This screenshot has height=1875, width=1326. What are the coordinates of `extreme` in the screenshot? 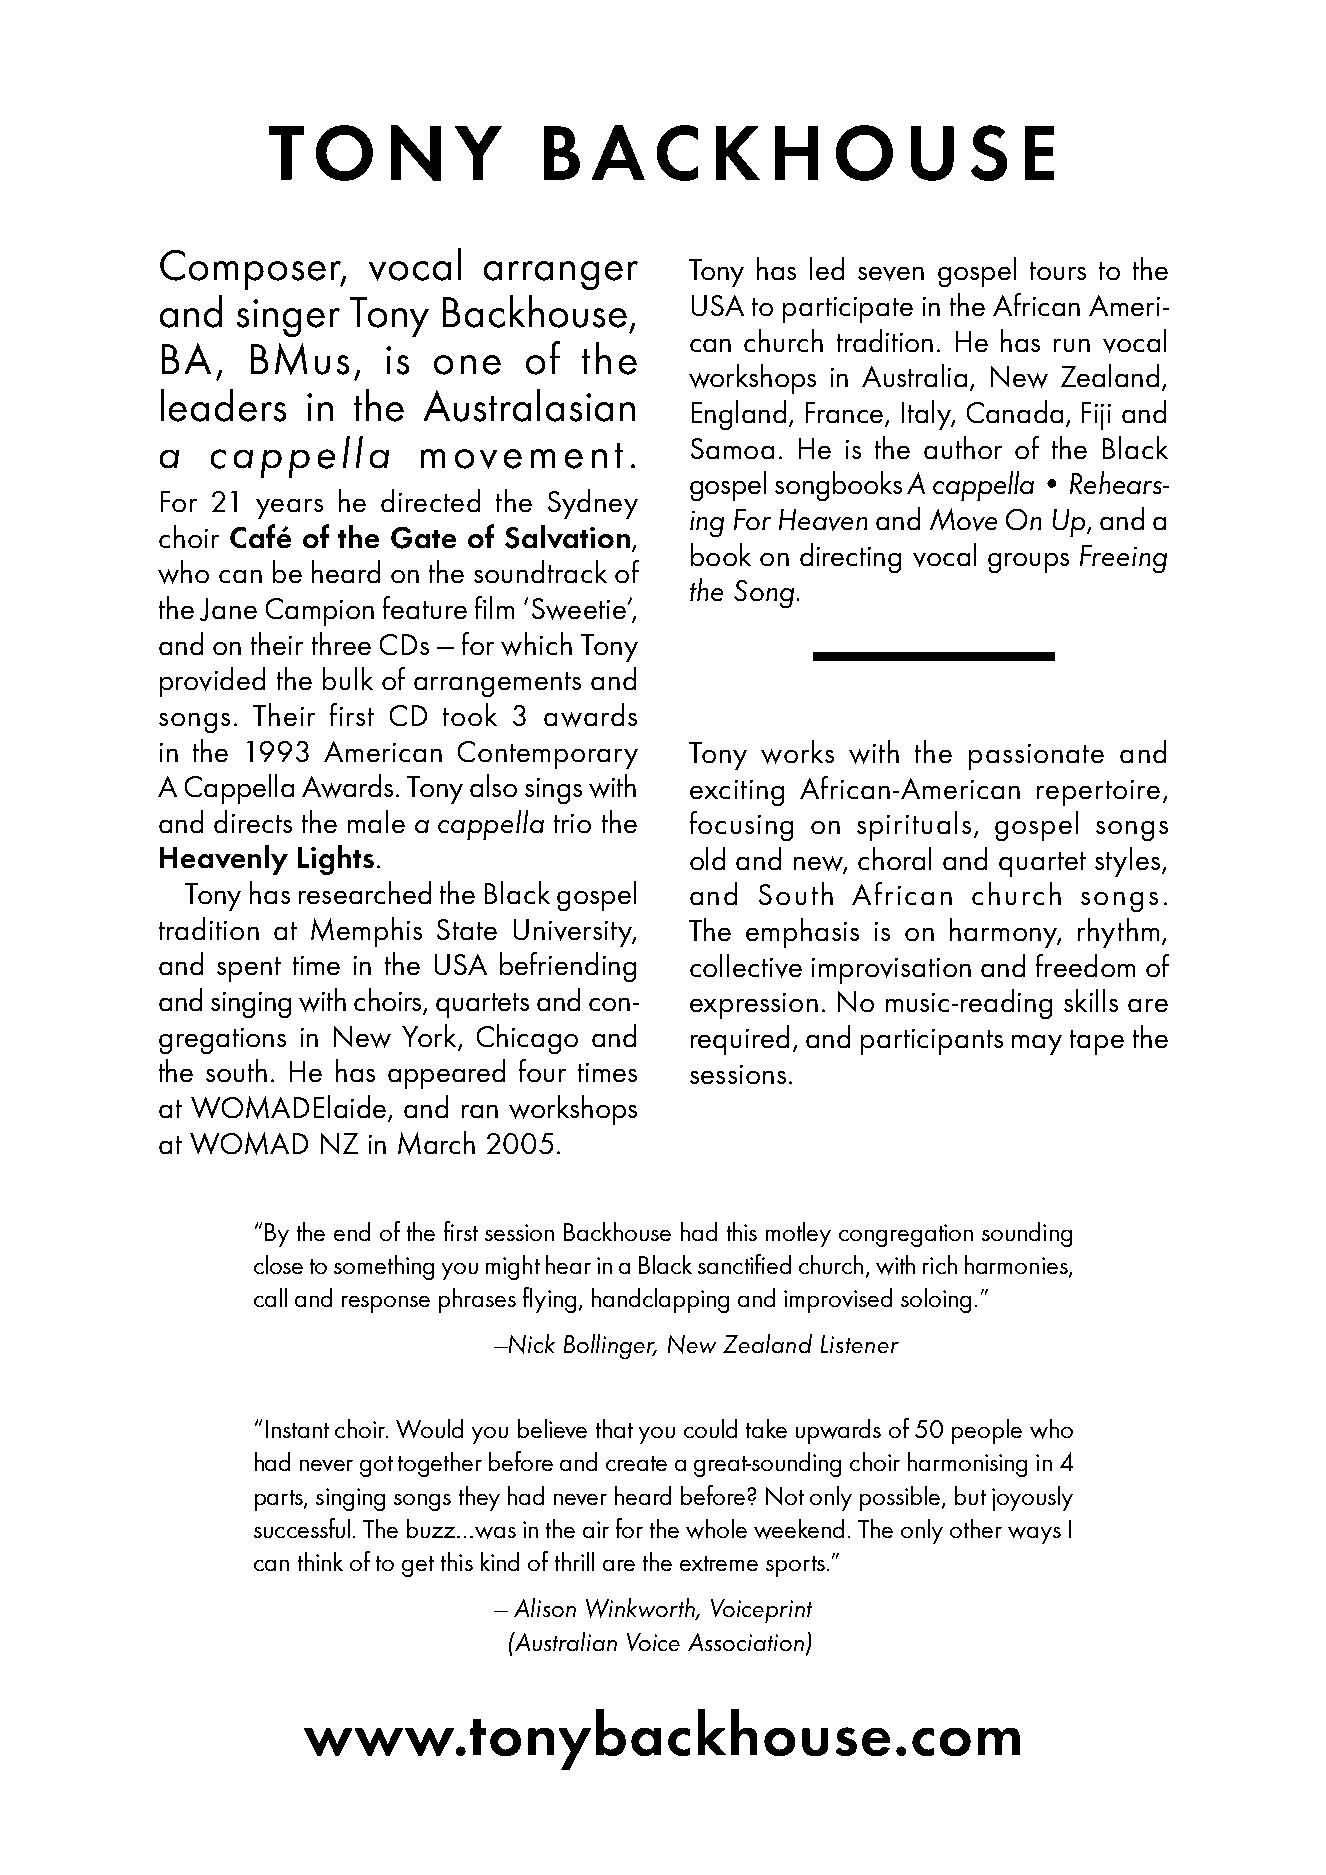 It's located at (719, 1563).
